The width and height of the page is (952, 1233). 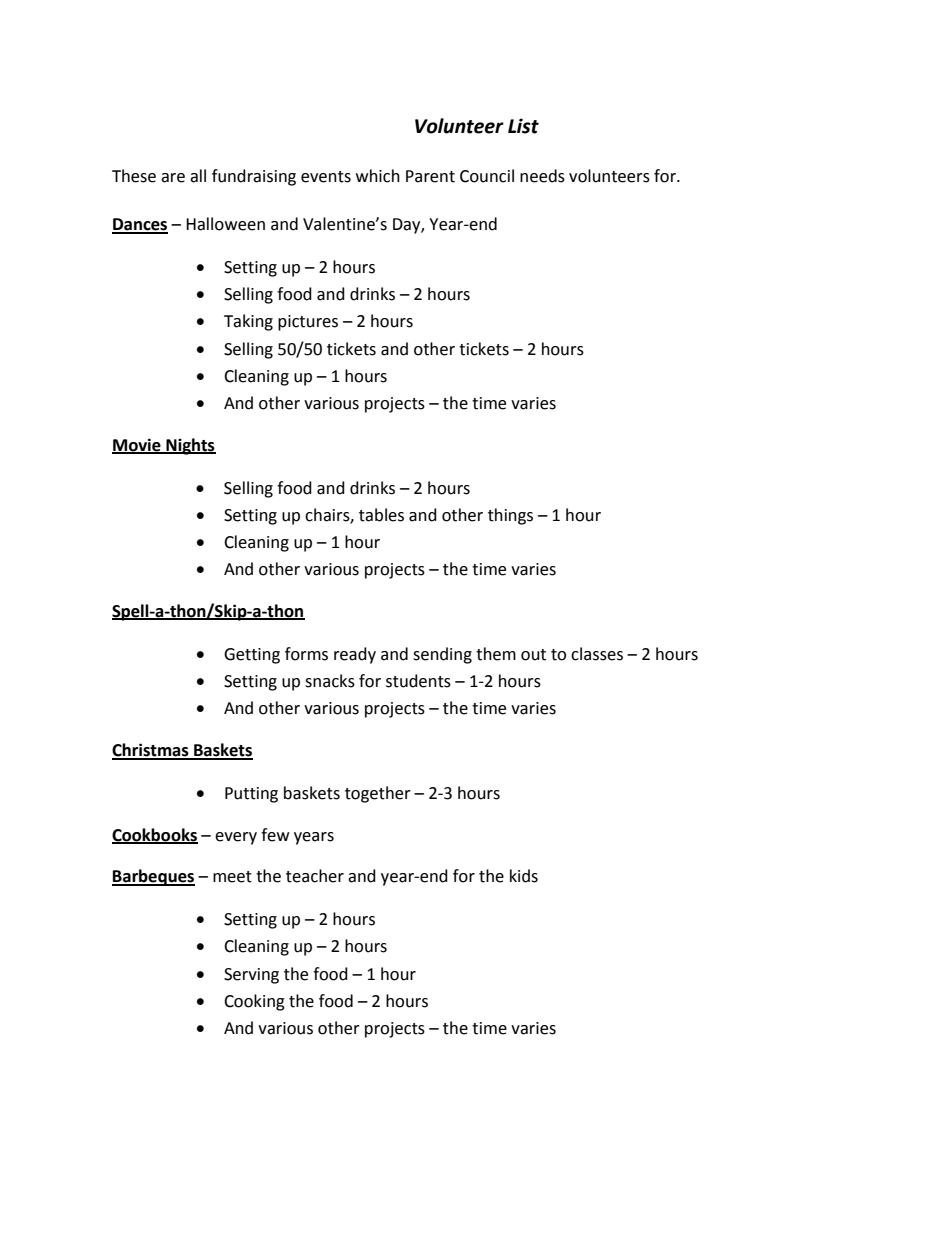 I want to click on things, so click(x=510, y=516).
